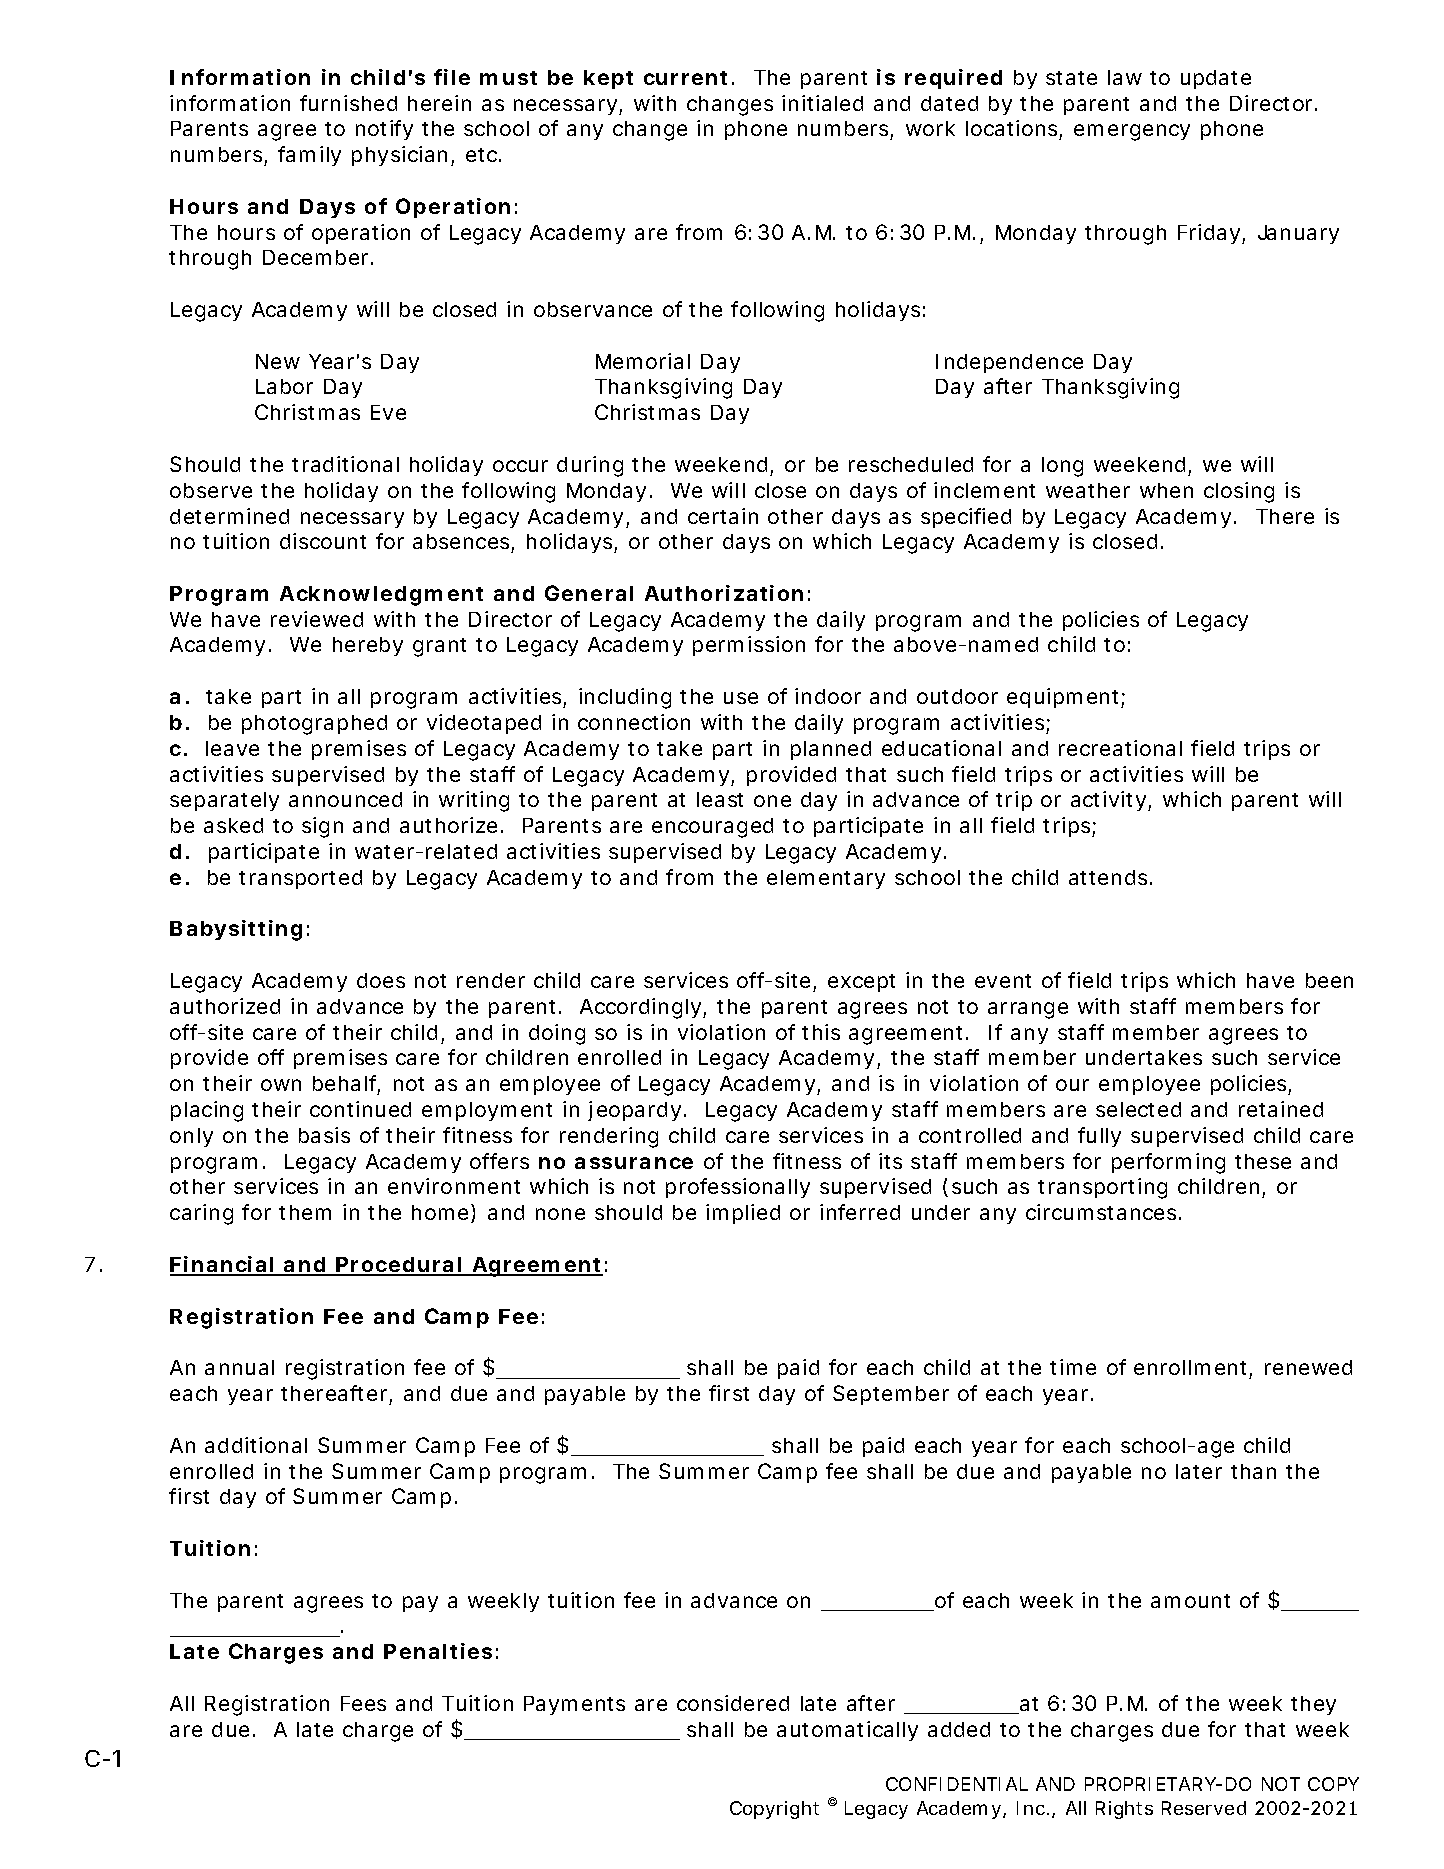 This page has height=1869, width=1444. What do you see at coordinates (256, 1445) in the page?
I see `additional` at bounding box center [256, 1445].
